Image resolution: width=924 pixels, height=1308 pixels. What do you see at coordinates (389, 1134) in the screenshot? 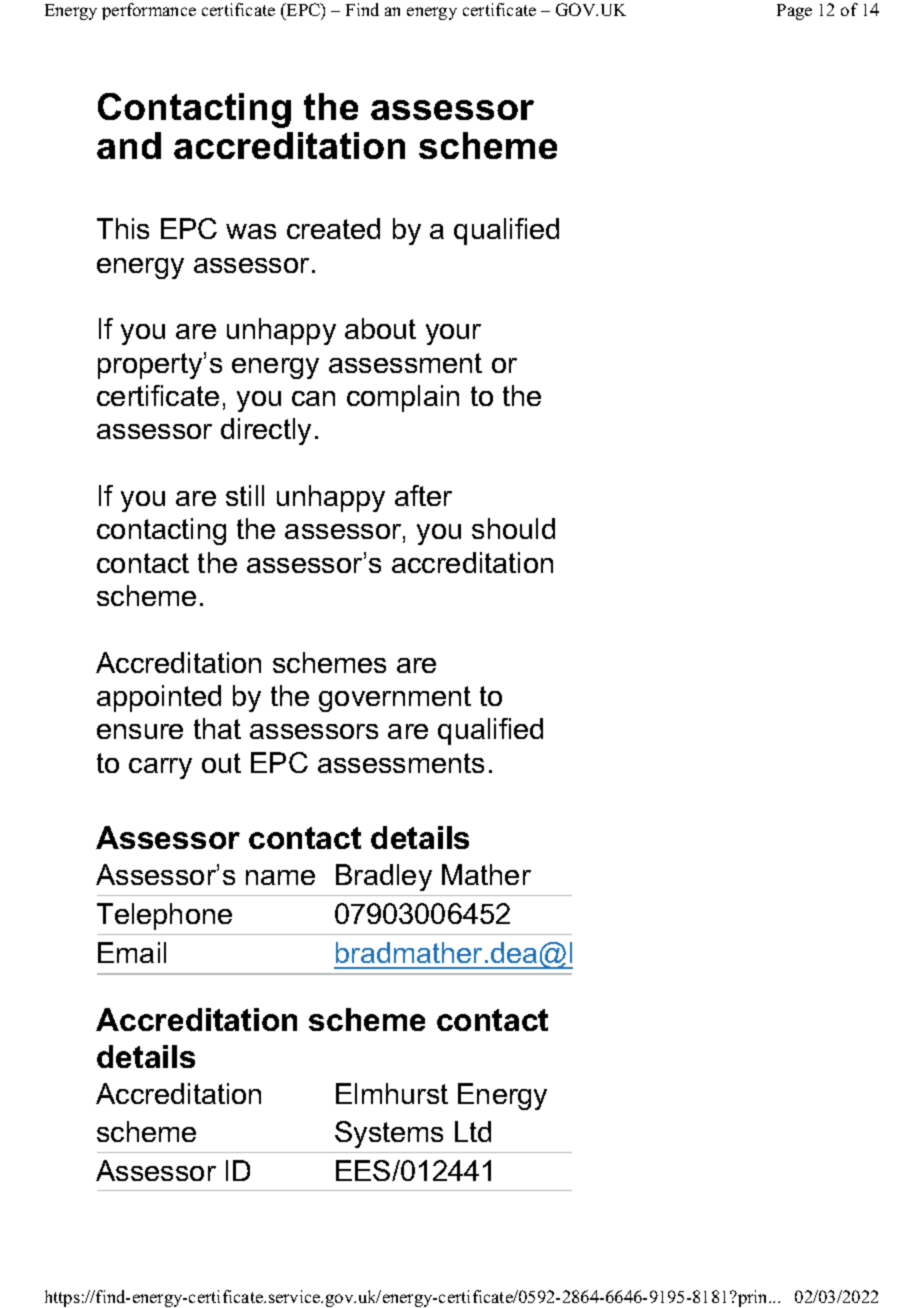
I see `Systems` at bounding box center [389, 1134].
